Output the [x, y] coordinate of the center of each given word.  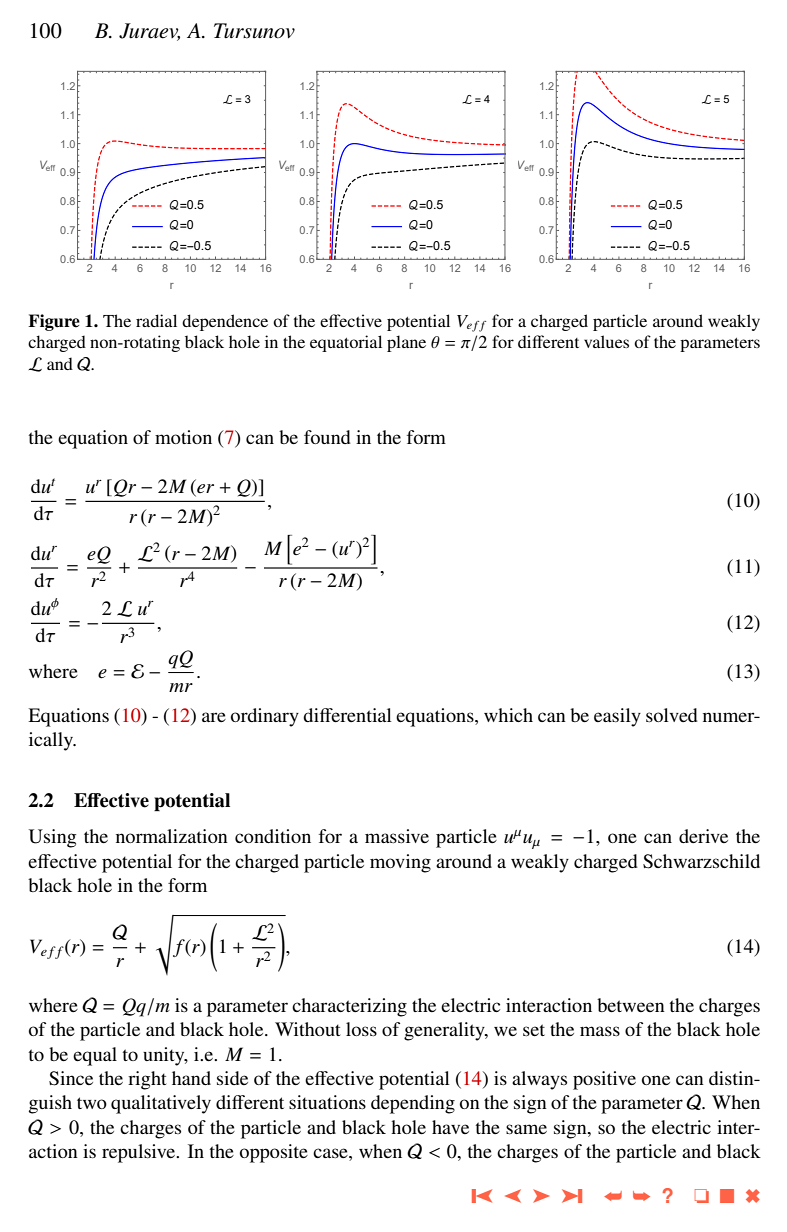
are [214, 717]
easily [617, 717]
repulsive [140, 1153]
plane [406, 343]
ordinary [265, 717]
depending [413, 1104]
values [606, 341]
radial [156, 320]
